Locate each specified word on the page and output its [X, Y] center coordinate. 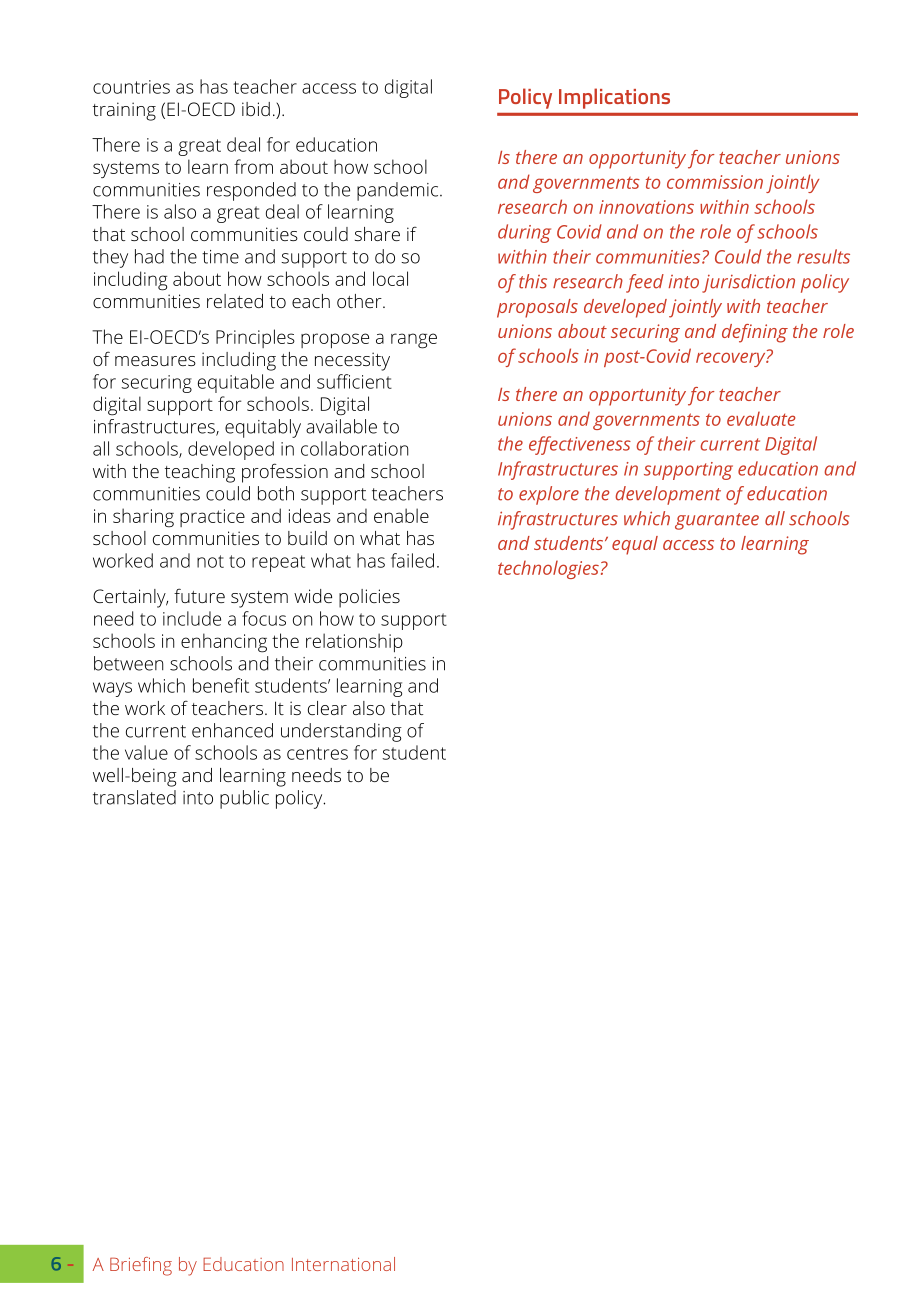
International [343, 1264]
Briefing [141, 1266]
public [244, 799]
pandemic [399, 191]
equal [635, 545]
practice [212, 518]
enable [401, 515]
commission [715, 182]
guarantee [717, 521]
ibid [256, 109]
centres [317, 753]
